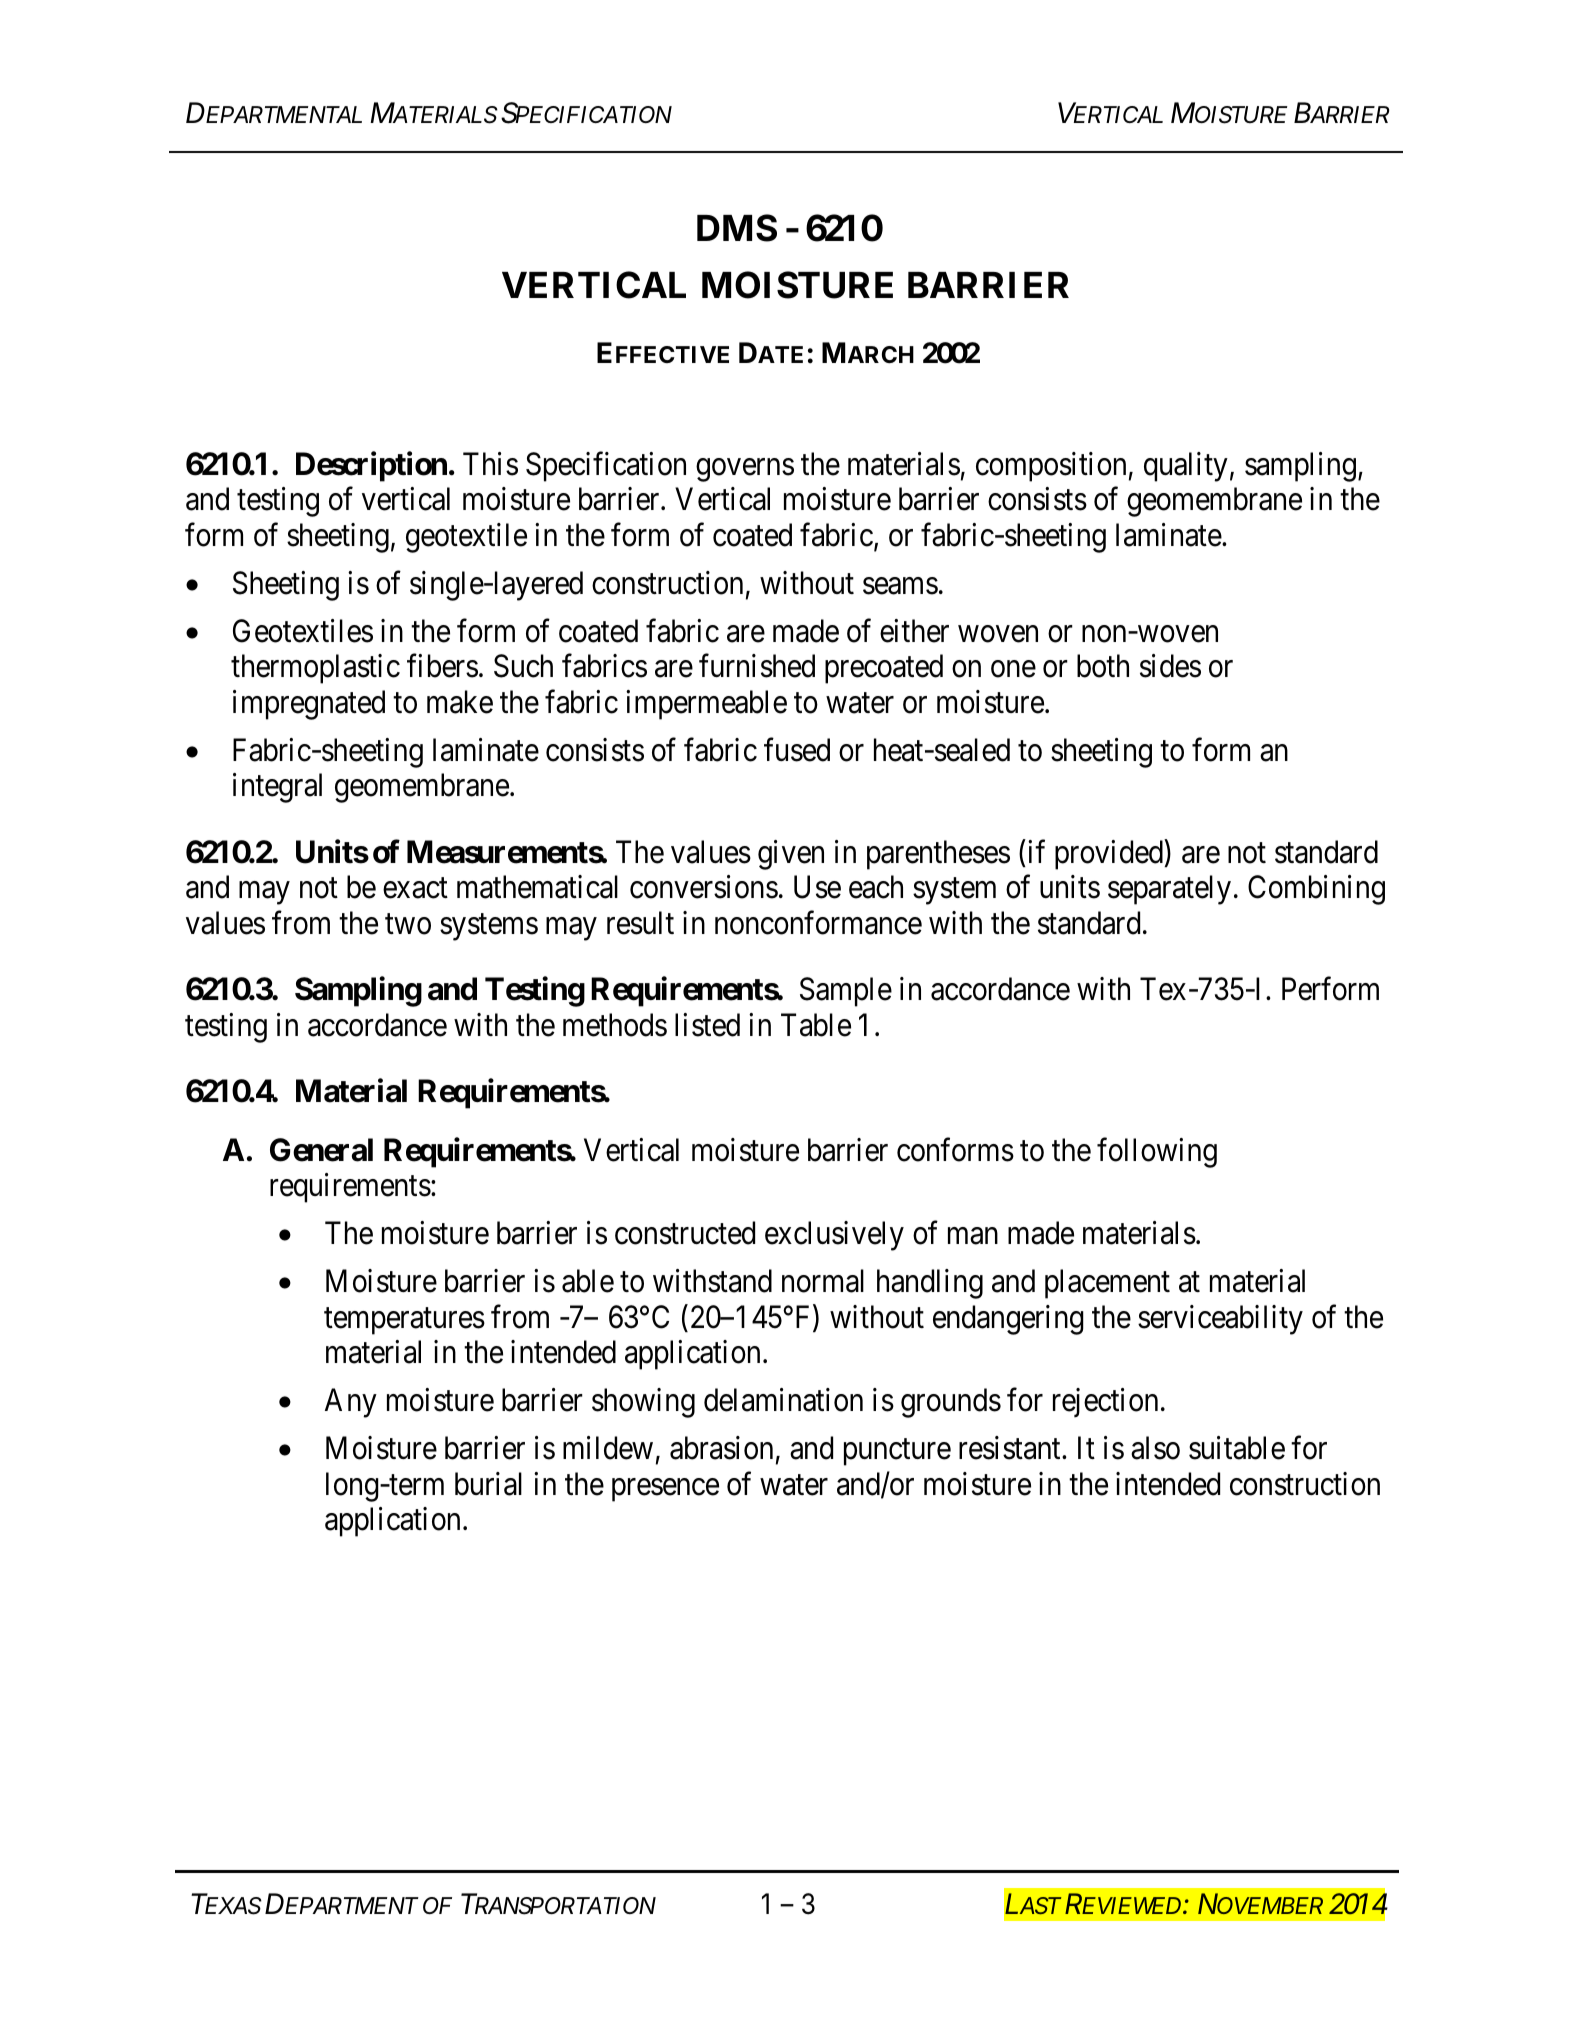 This screenshot has width=1574, height=2037. What do you see at coordinates (834, 1236) in the screenshot?
I see `exclusively` at bounding box center [834, 1236].
